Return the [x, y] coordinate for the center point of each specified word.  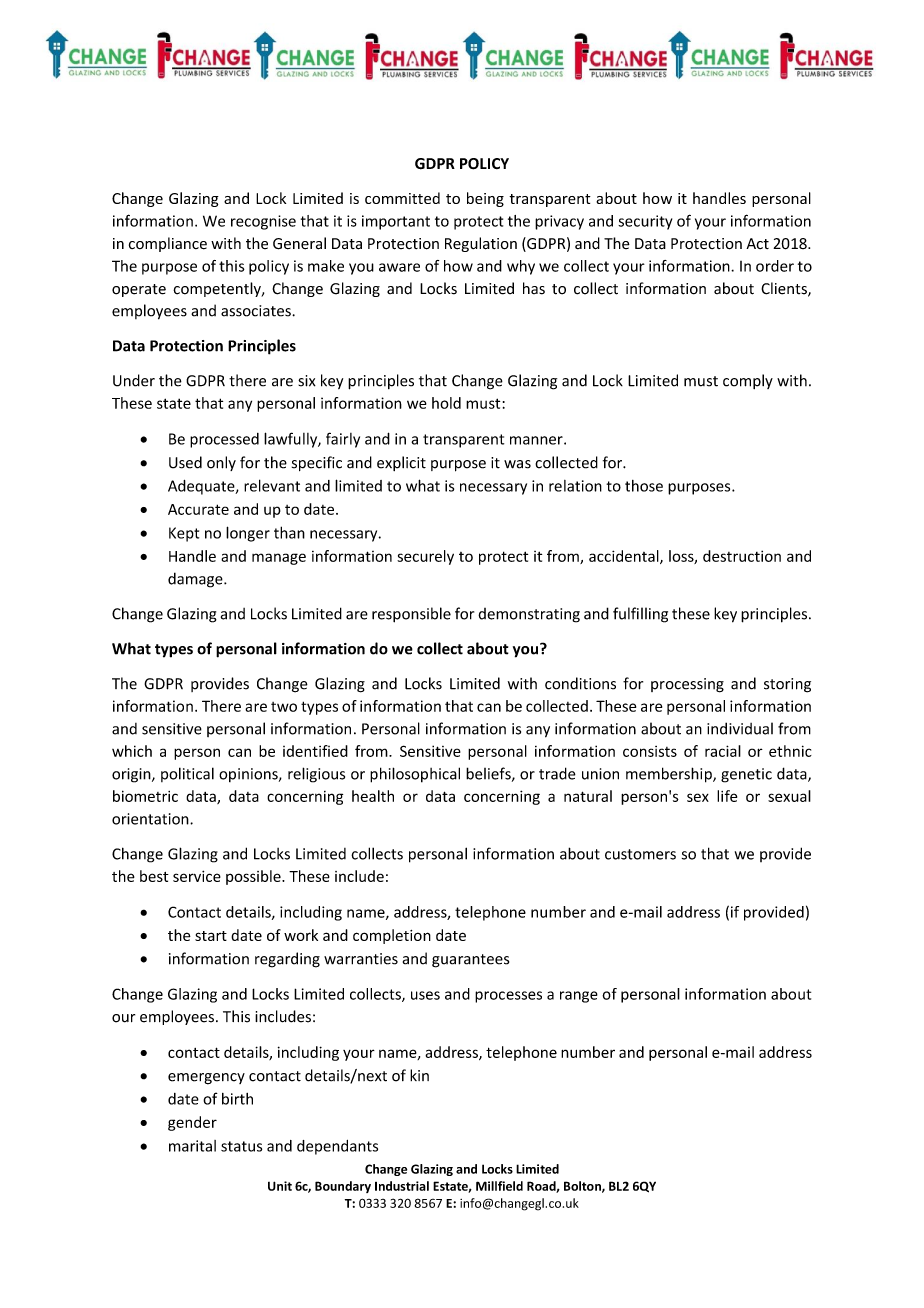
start [211, 936]
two [284, 707]
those [644, 486]
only [221, 463]
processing [687, 685]
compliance [168, 244]
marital [192, 1146]
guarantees [470, 961]
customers [640, 854]
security [645, 222]
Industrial [402, 1186]
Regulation [481, 244]
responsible [411, 615]
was [517, 464]
